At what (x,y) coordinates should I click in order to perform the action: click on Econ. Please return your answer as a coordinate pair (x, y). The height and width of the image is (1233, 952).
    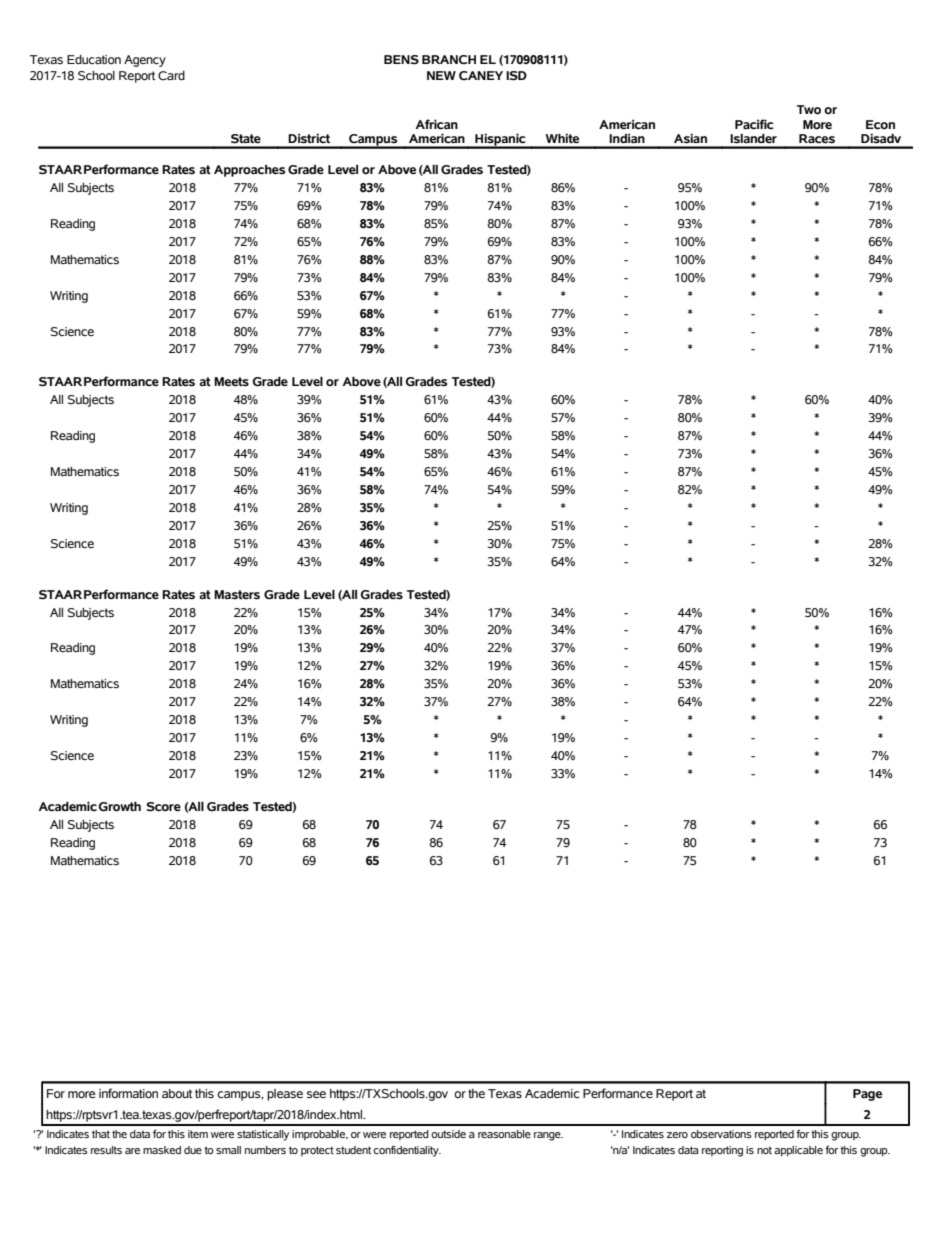
    Looking at the image, I should click on (880, 125).
